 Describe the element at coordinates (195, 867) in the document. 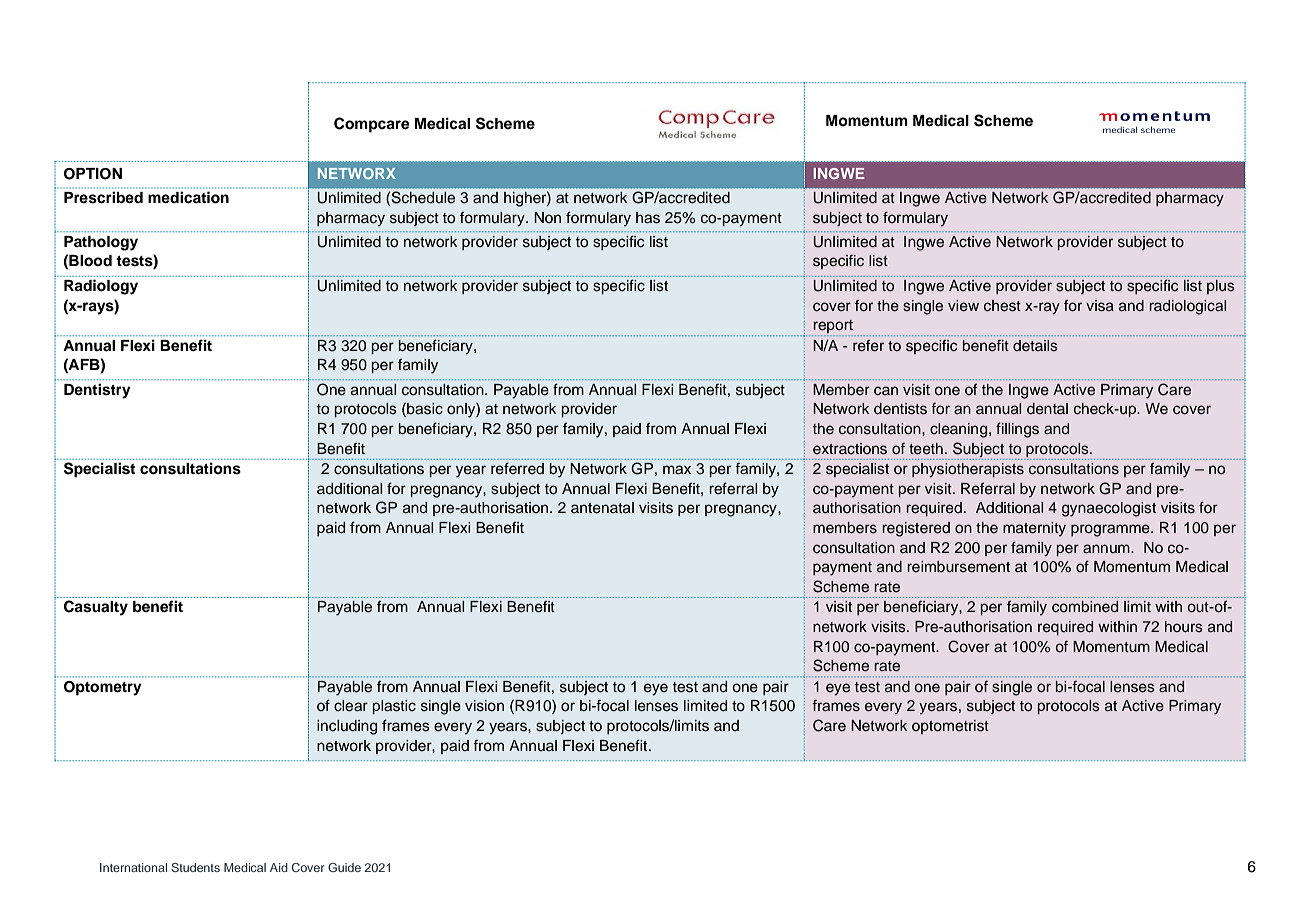

I see `Students` at that location.
